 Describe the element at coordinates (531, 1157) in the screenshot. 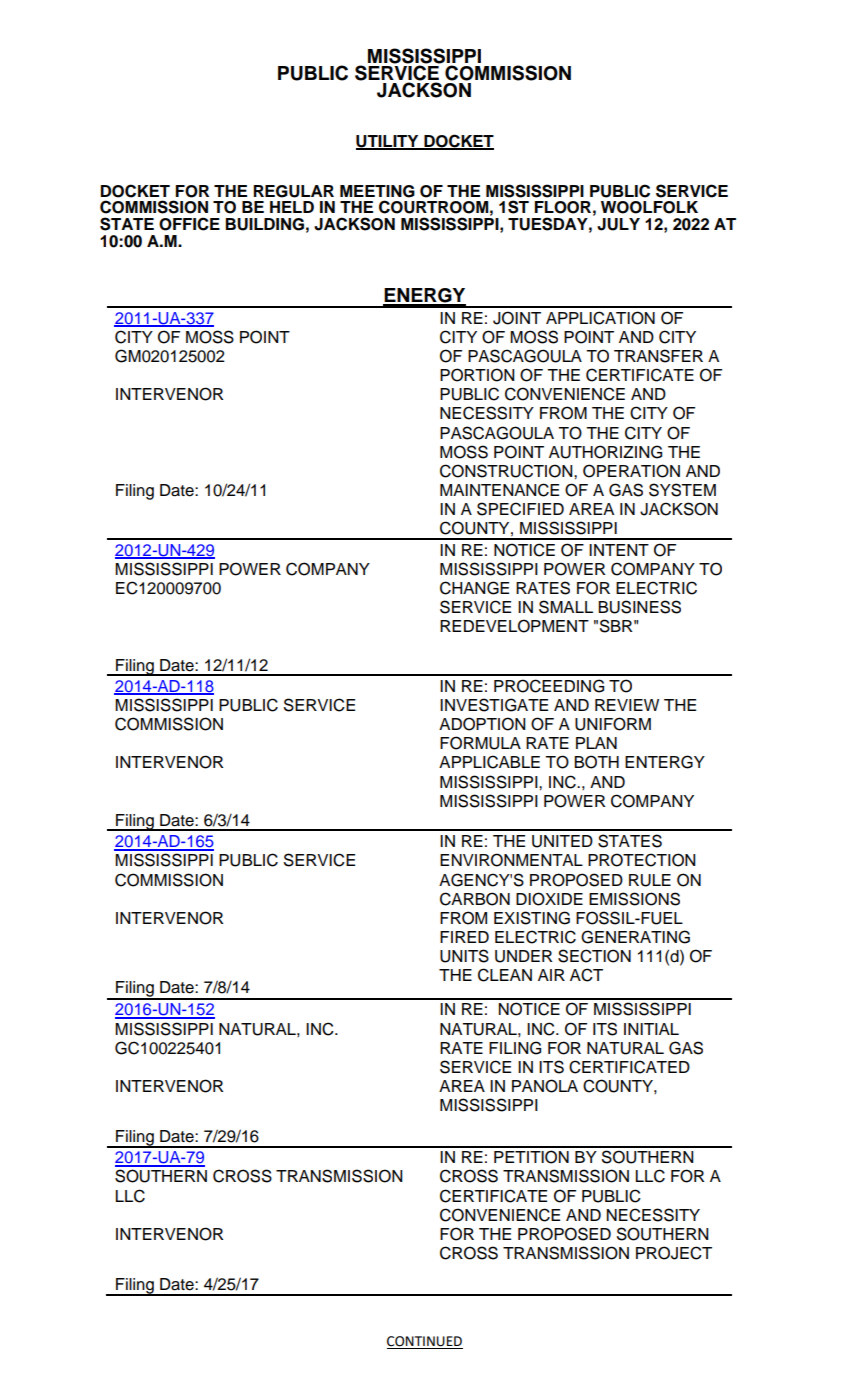

I see `PETITION` at that location.
